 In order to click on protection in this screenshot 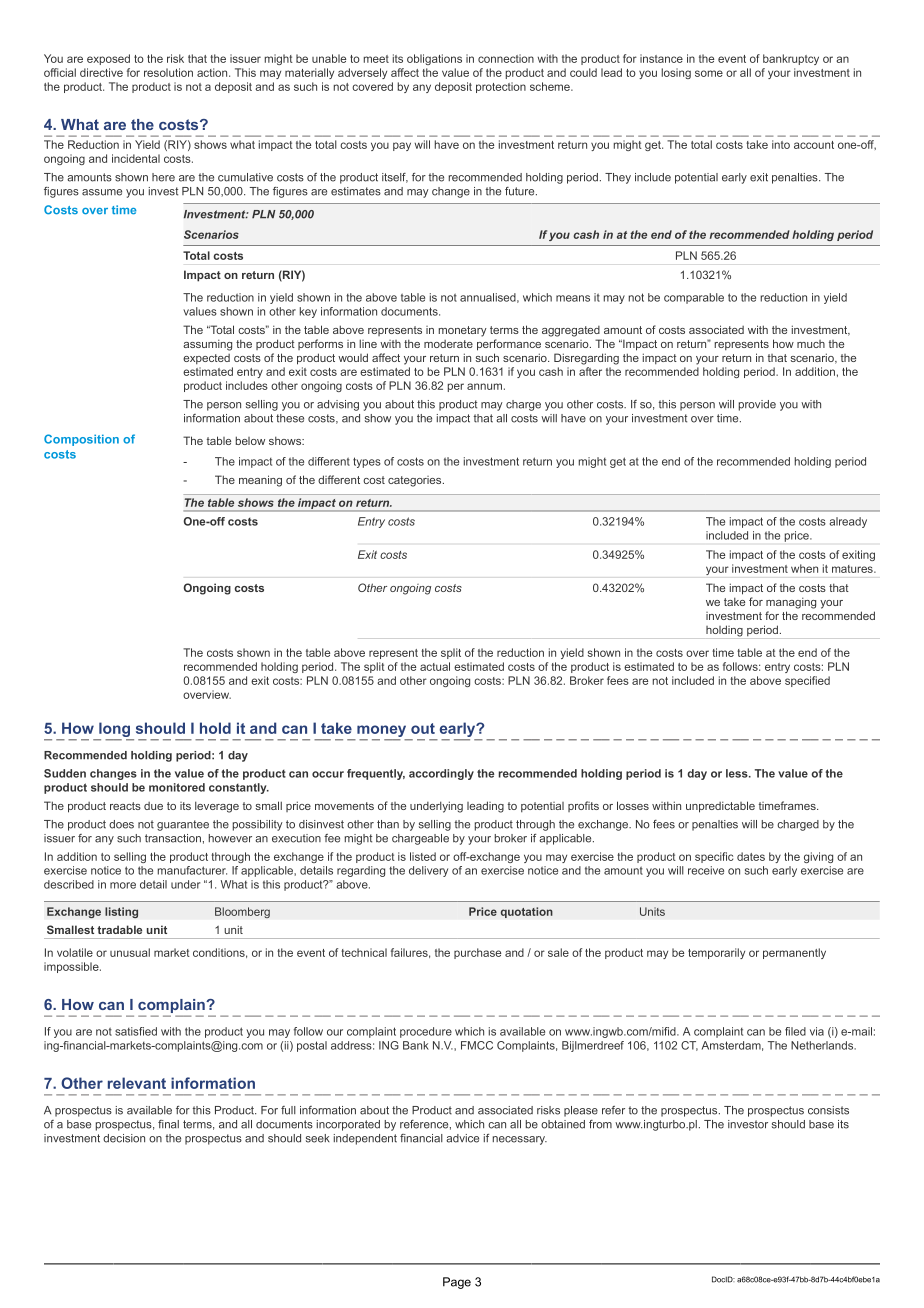, I will do `click(501, 87)`.
